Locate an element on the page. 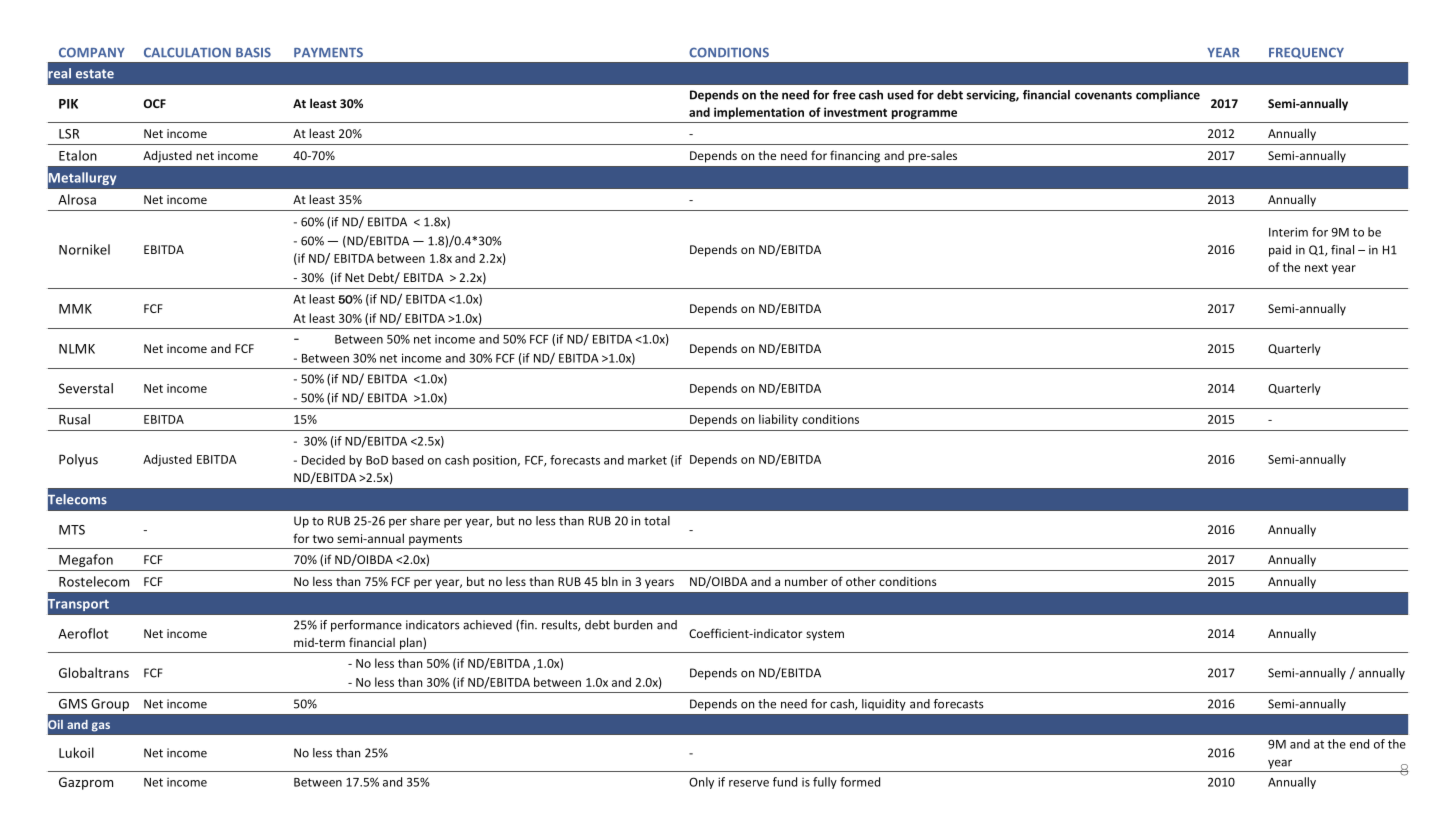 This image has height=819, width=1456. gas is located at coordinates (101, 727).
